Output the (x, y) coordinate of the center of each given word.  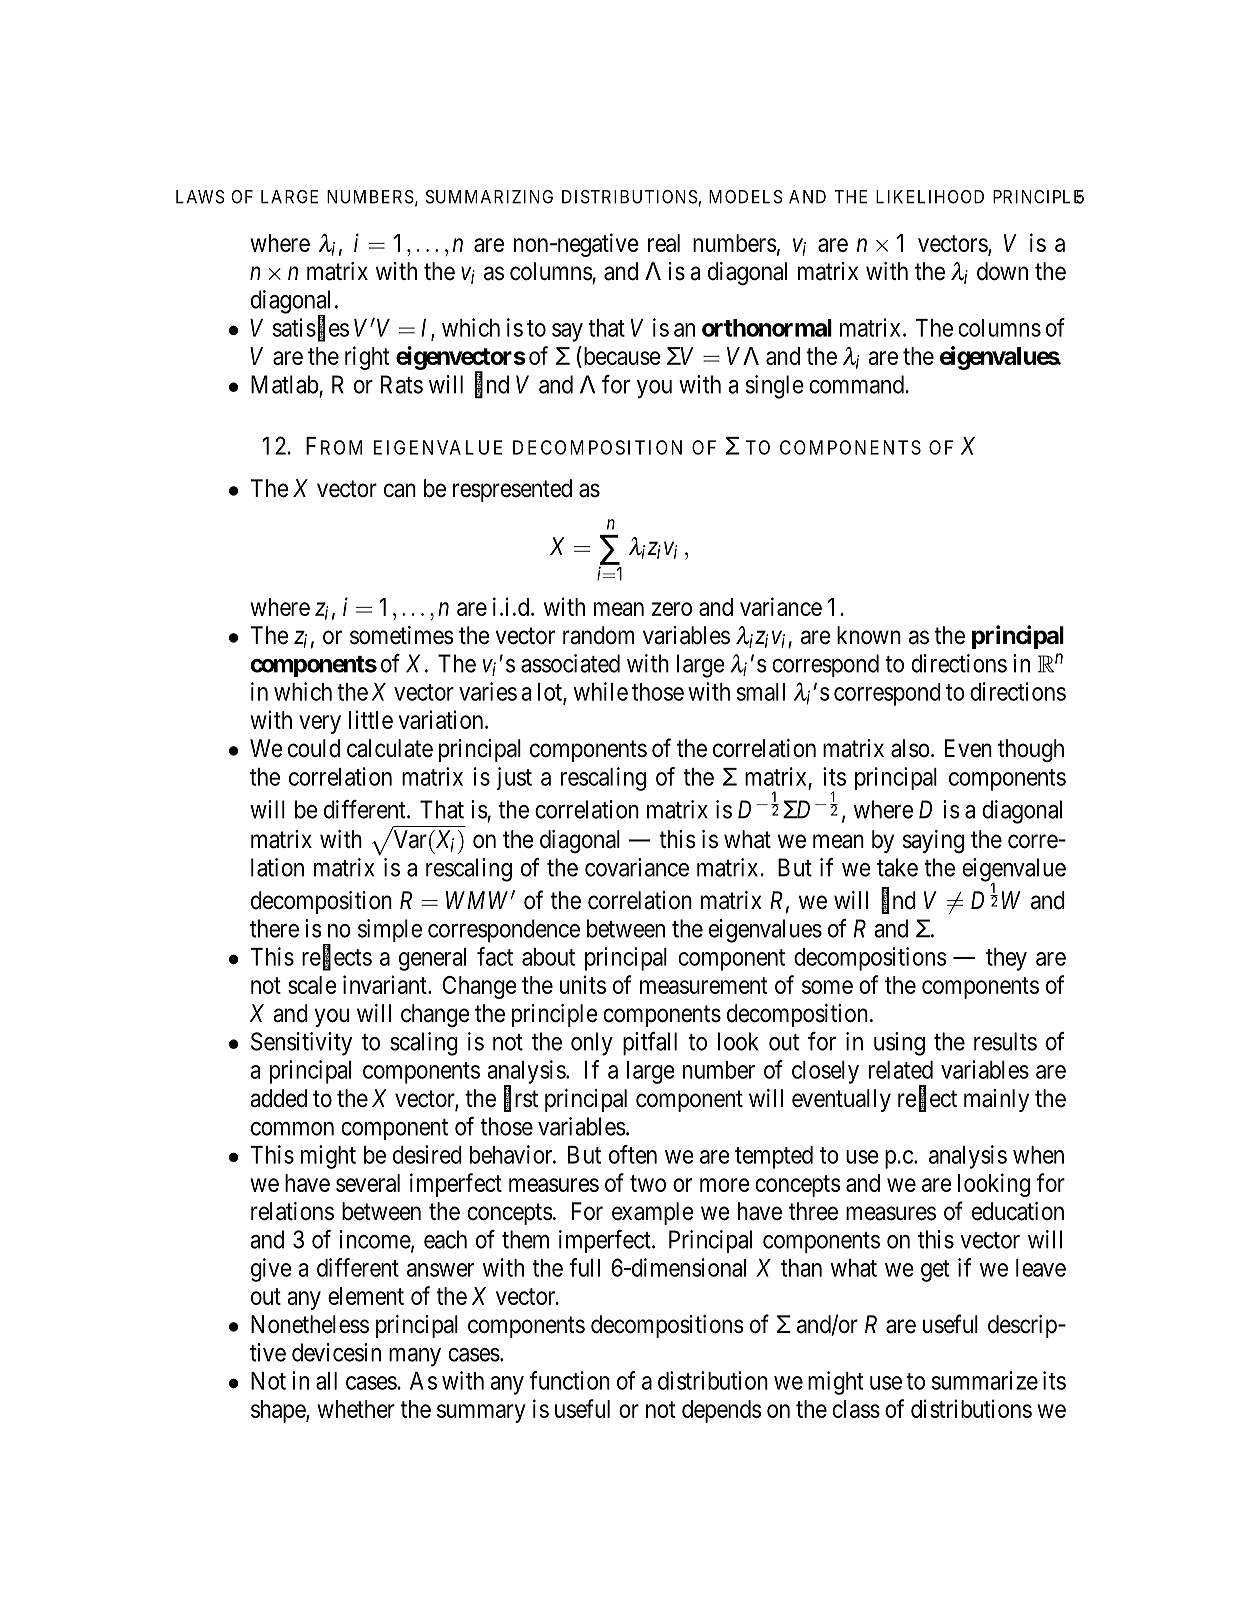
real (664, 243)
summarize (985, 1380)
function (570, 1380)
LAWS (200, 197)
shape (279, 1411)
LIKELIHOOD (930, 197)
